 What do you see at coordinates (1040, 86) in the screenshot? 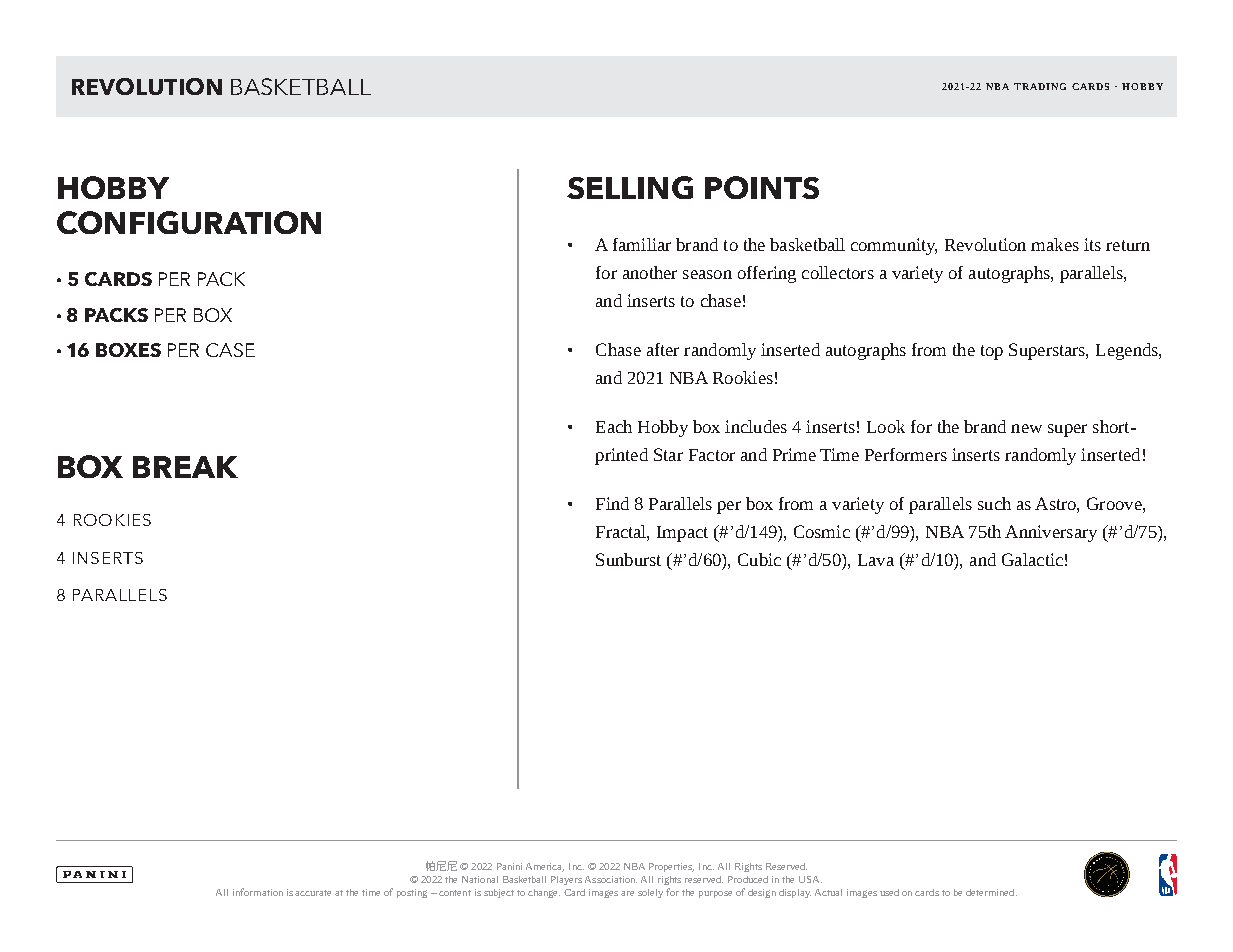
I see `TRADING` at bounding box center [1040, 86].
